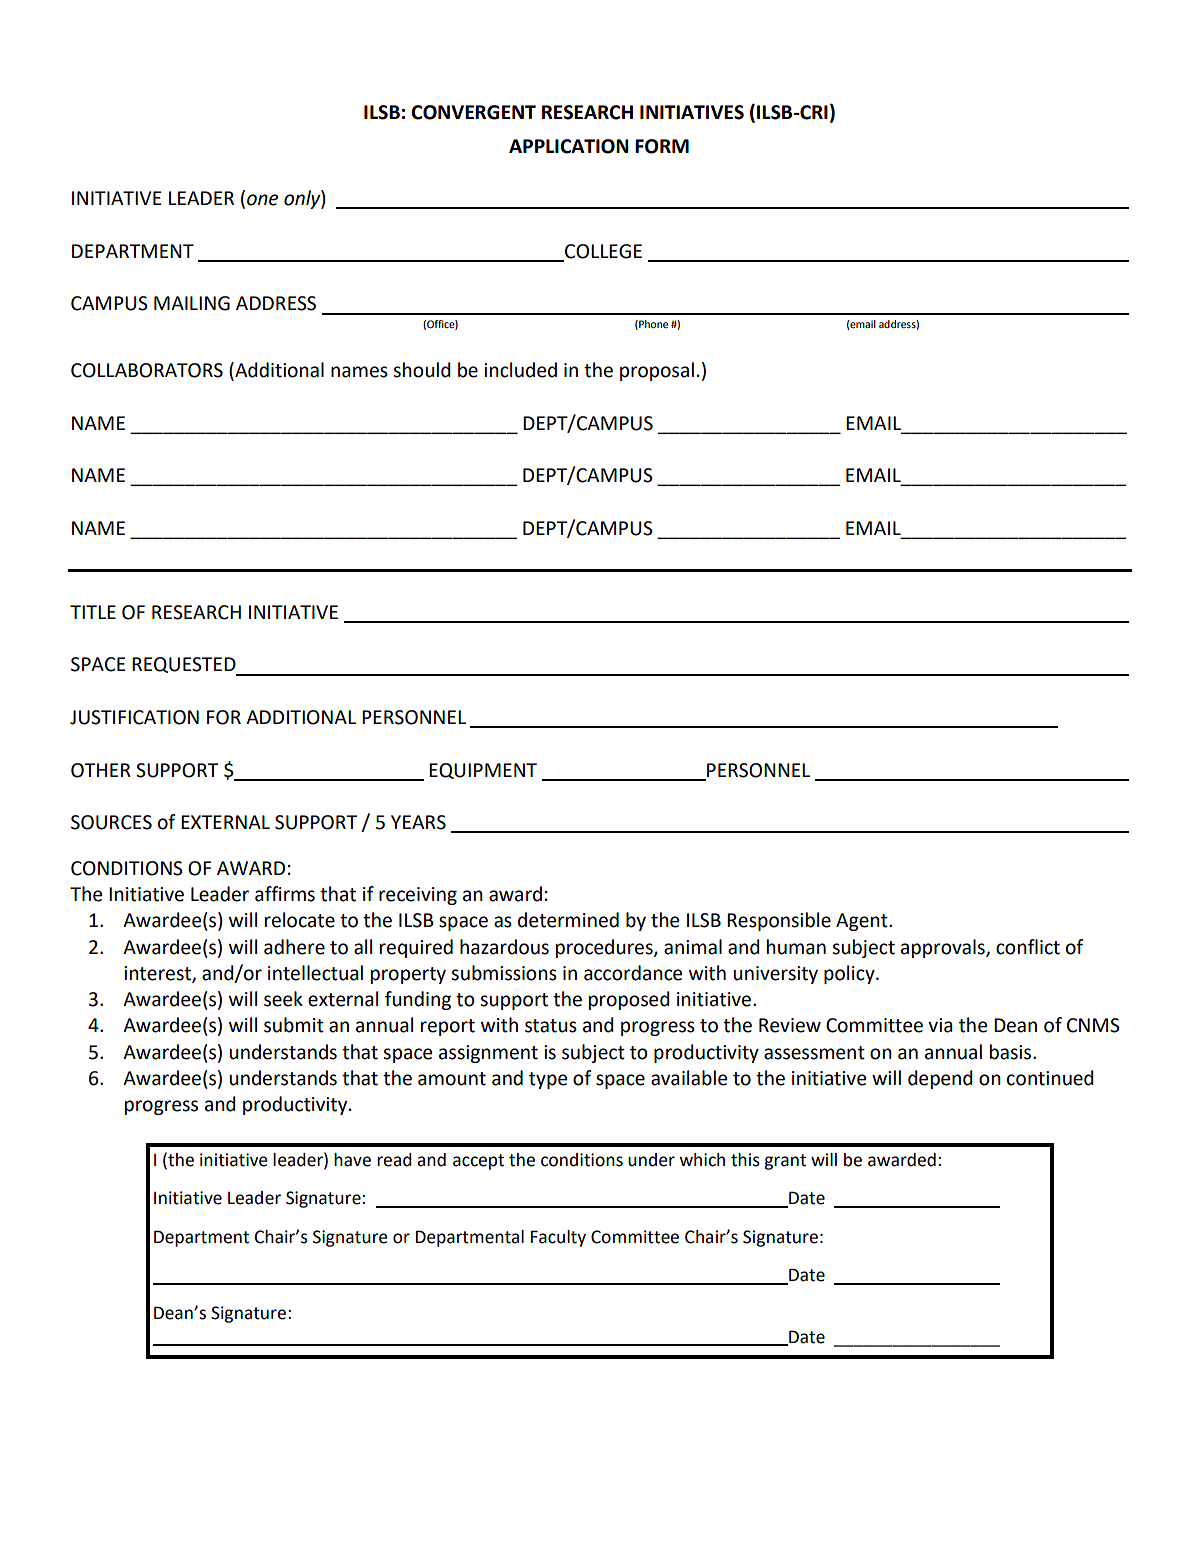 This image has width=1199, height=1551. I want to click on adhere, so click(294, 947).
